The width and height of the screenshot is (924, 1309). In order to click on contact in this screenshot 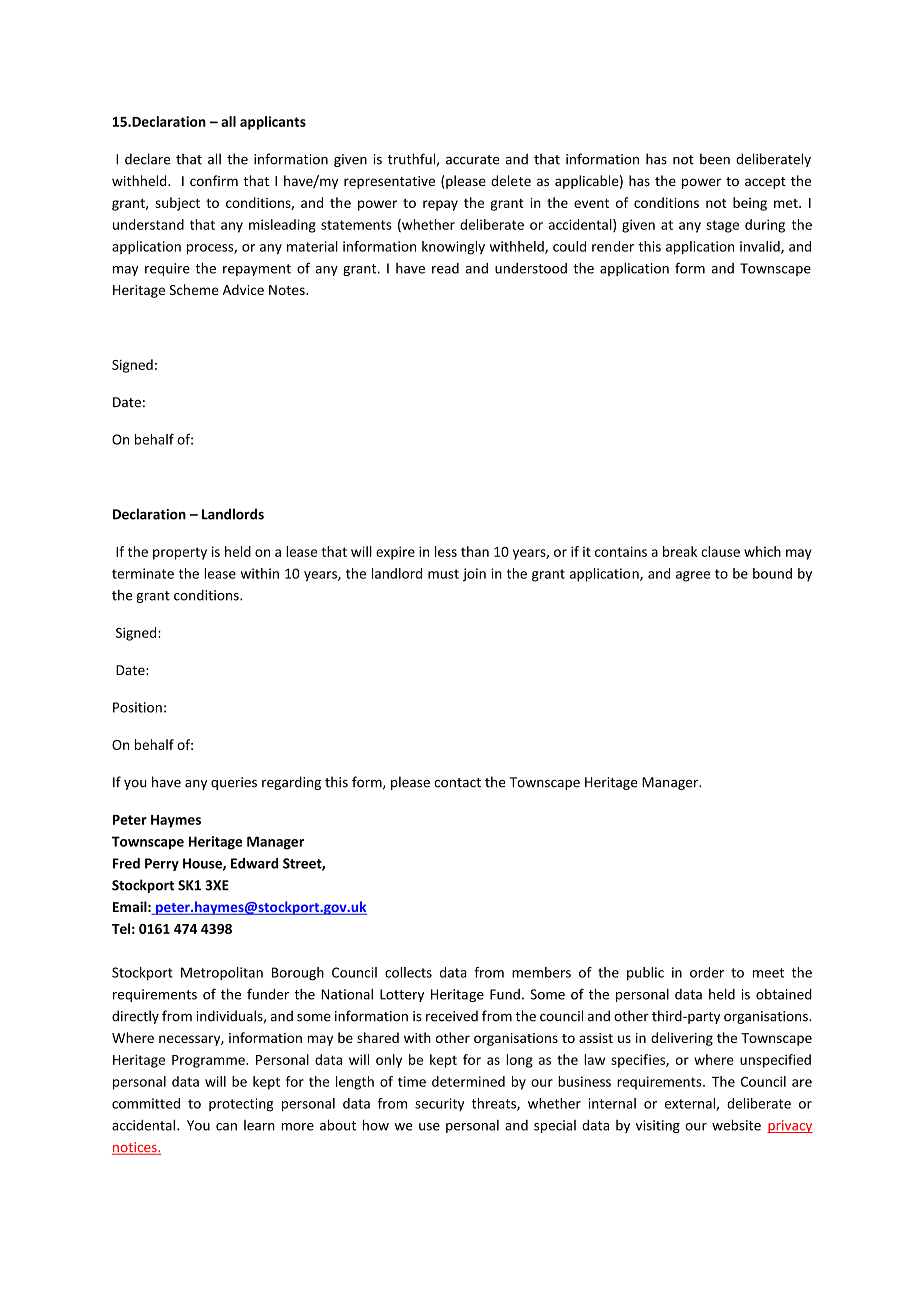, I will do `click(457, 783)`.
